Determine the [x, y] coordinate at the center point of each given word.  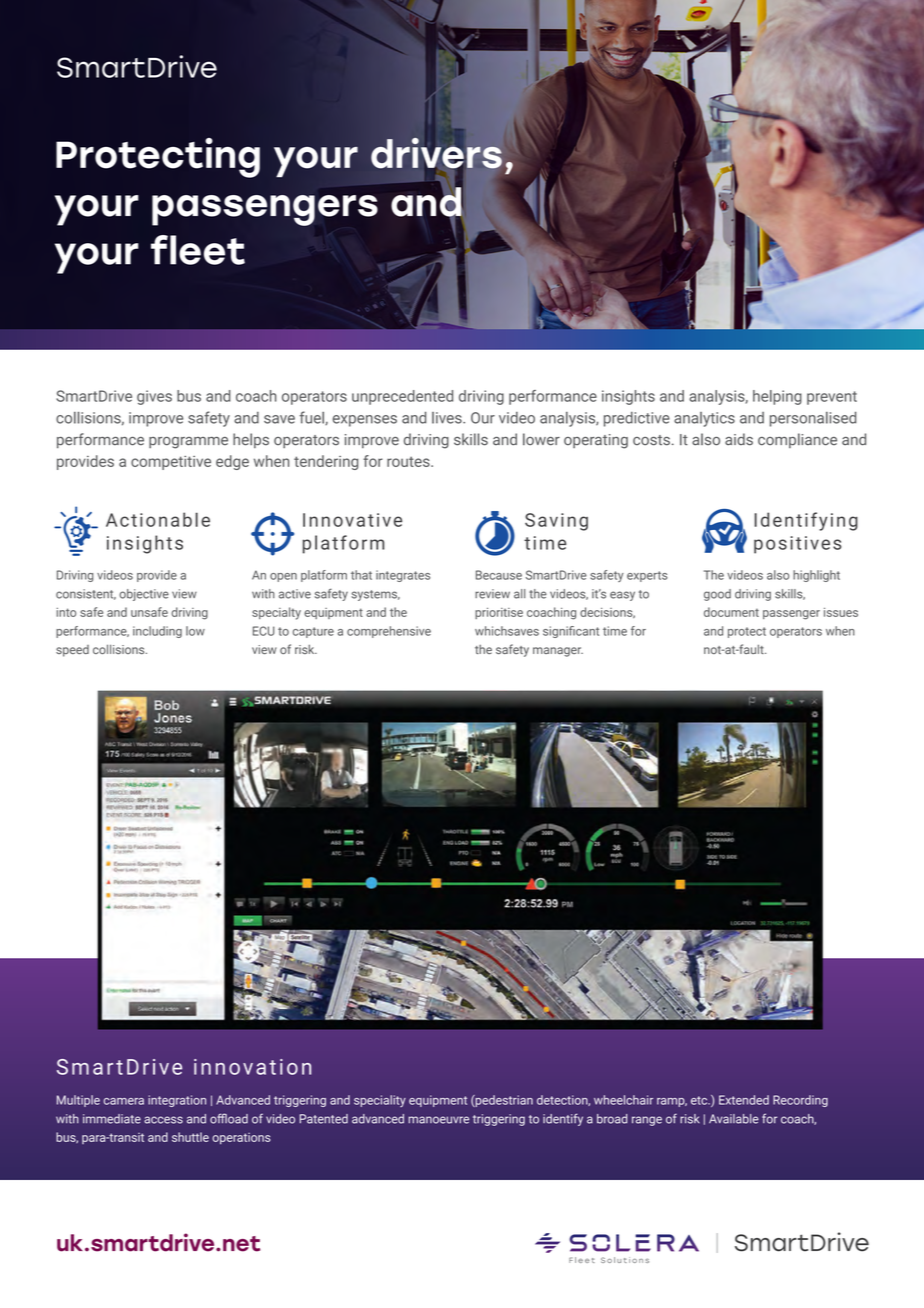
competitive [171, 463]
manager [558, 652]
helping [777, 397]
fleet [198, 250]
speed [72, 651]
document [731, 612]
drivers [436, 154]
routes [409, 461]
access [163, 1120]
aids [739, 439]
